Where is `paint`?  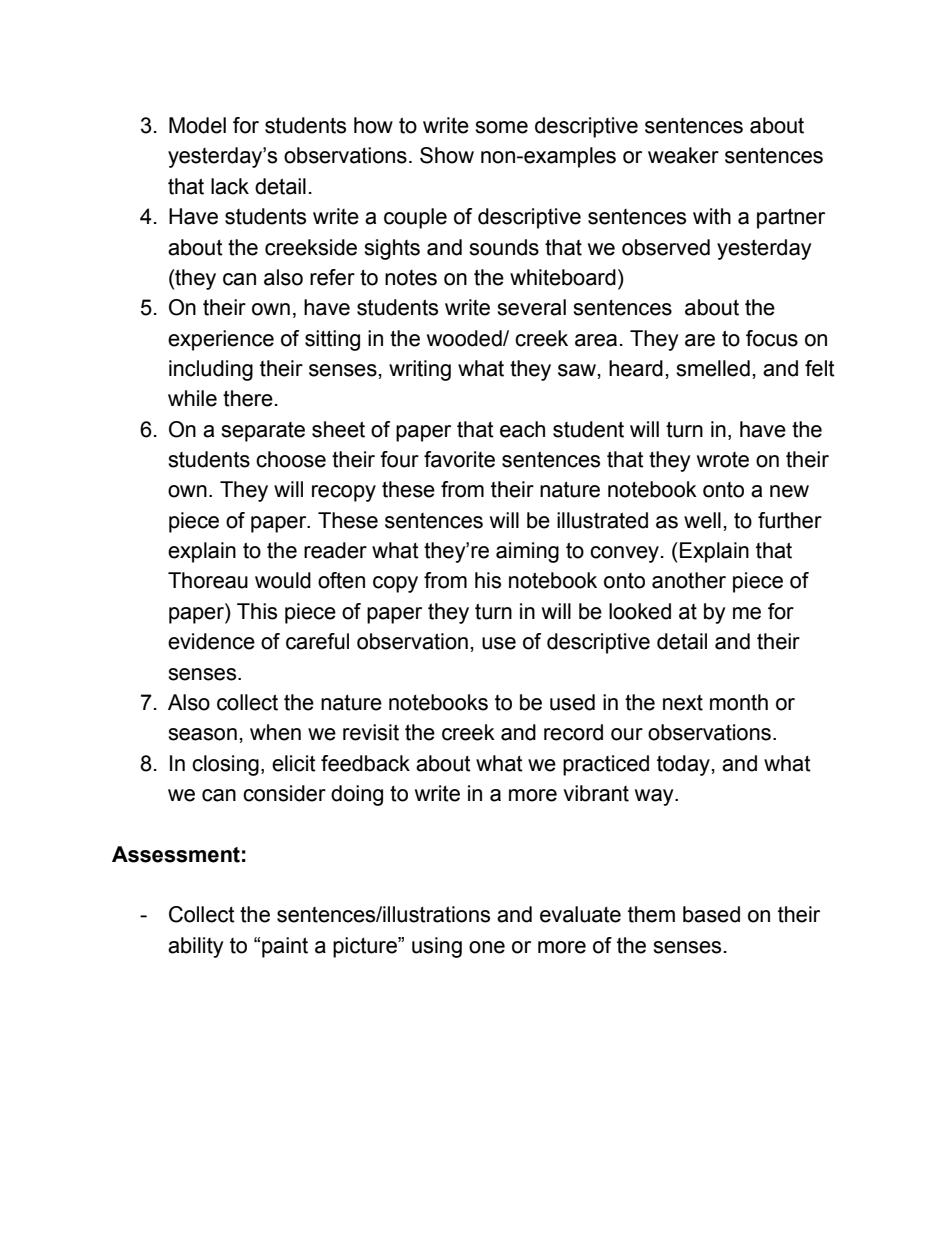
paint is located at coordinates (285, 947).
